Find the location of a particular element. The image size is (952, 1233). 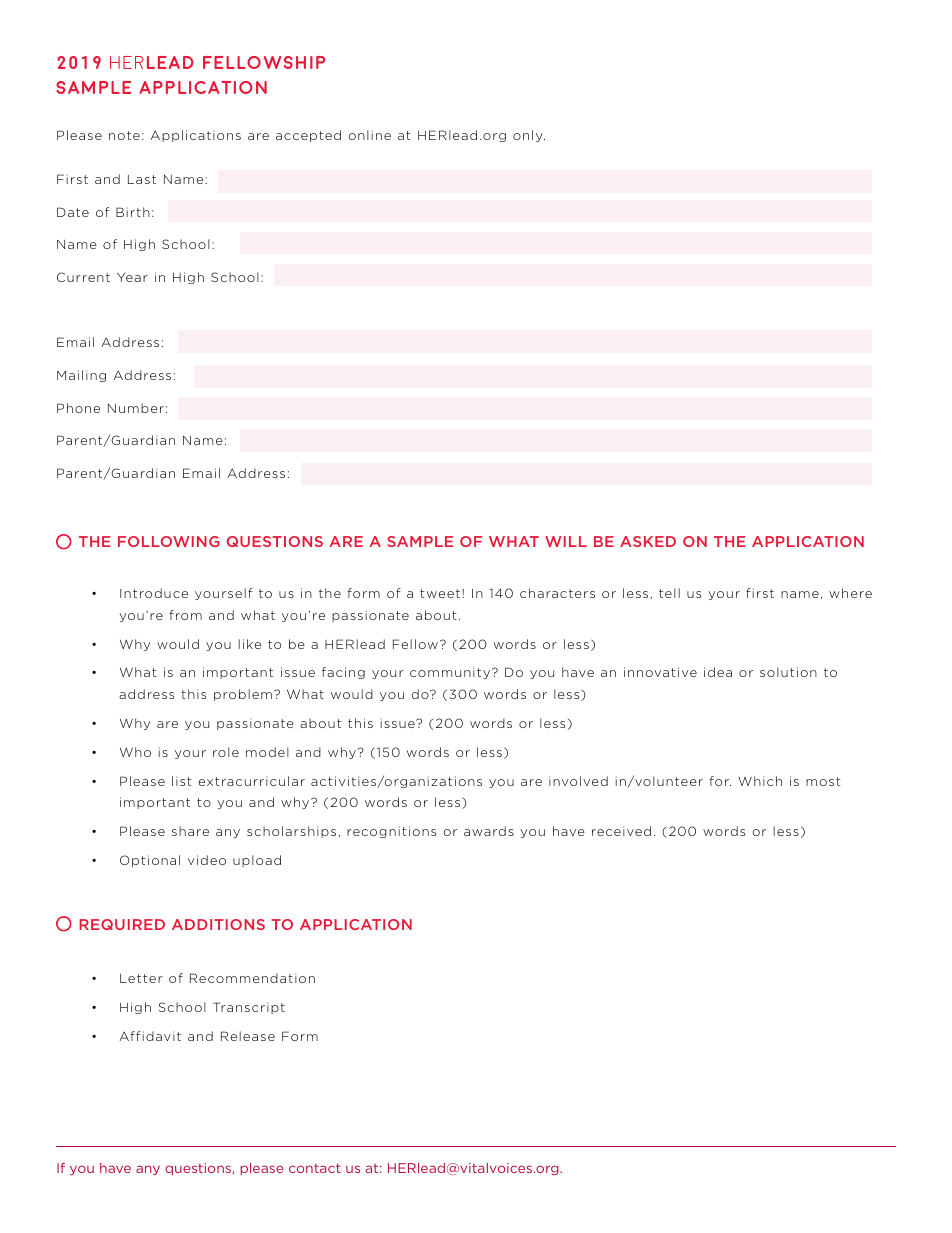

from is located at coordinates (185, 615).
